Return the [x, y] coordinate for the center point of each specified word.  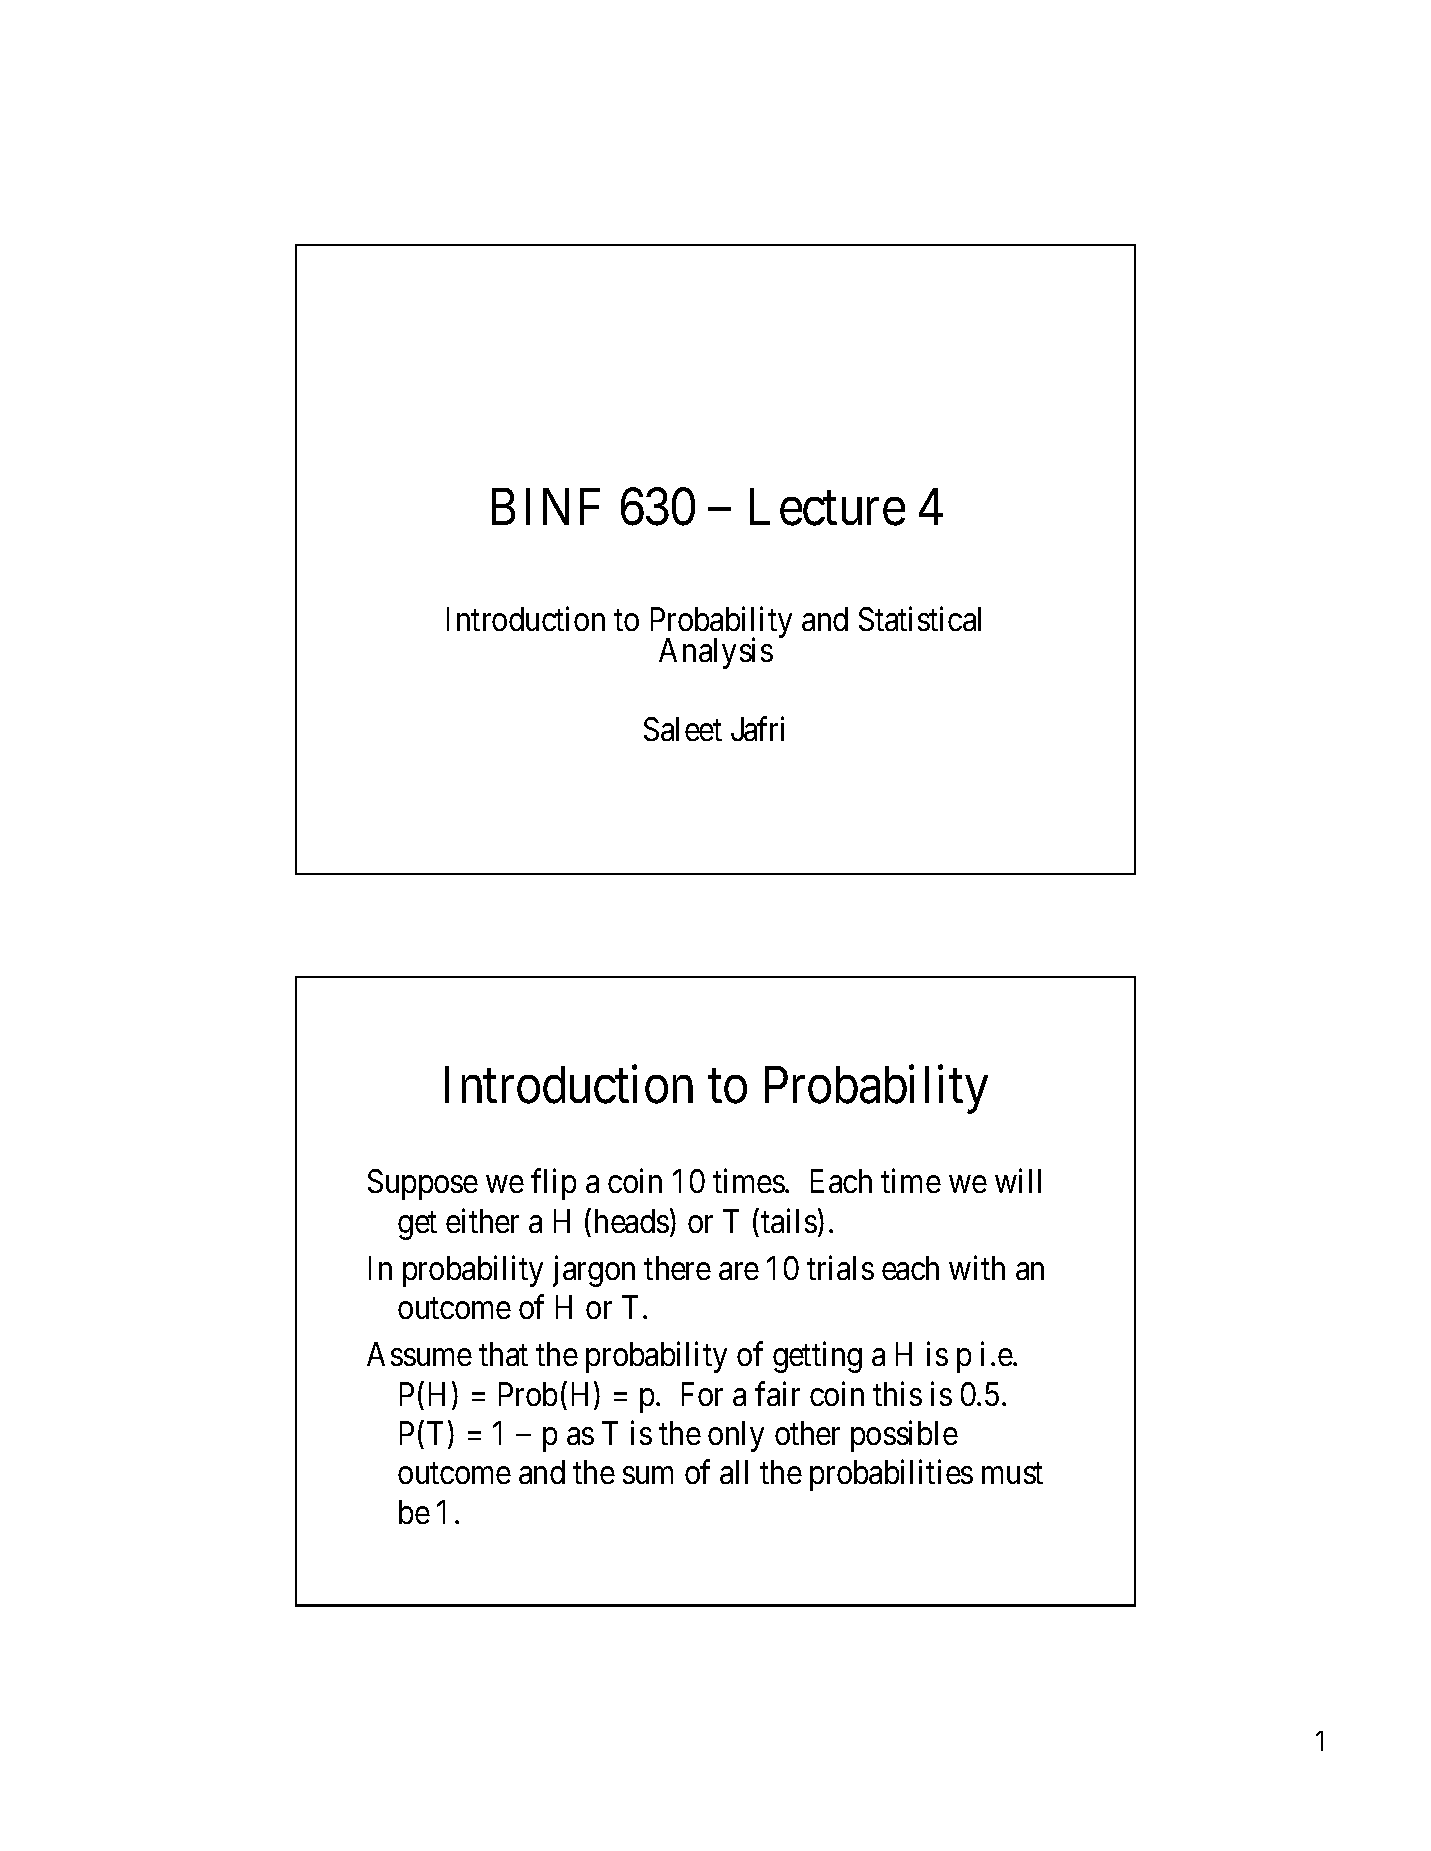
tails [789, 1221]
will [1018, 1181]
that [503, 1354]
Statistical [920, 618]
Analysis [716, 653]
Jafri [757, 728]
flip [553, 1184]
